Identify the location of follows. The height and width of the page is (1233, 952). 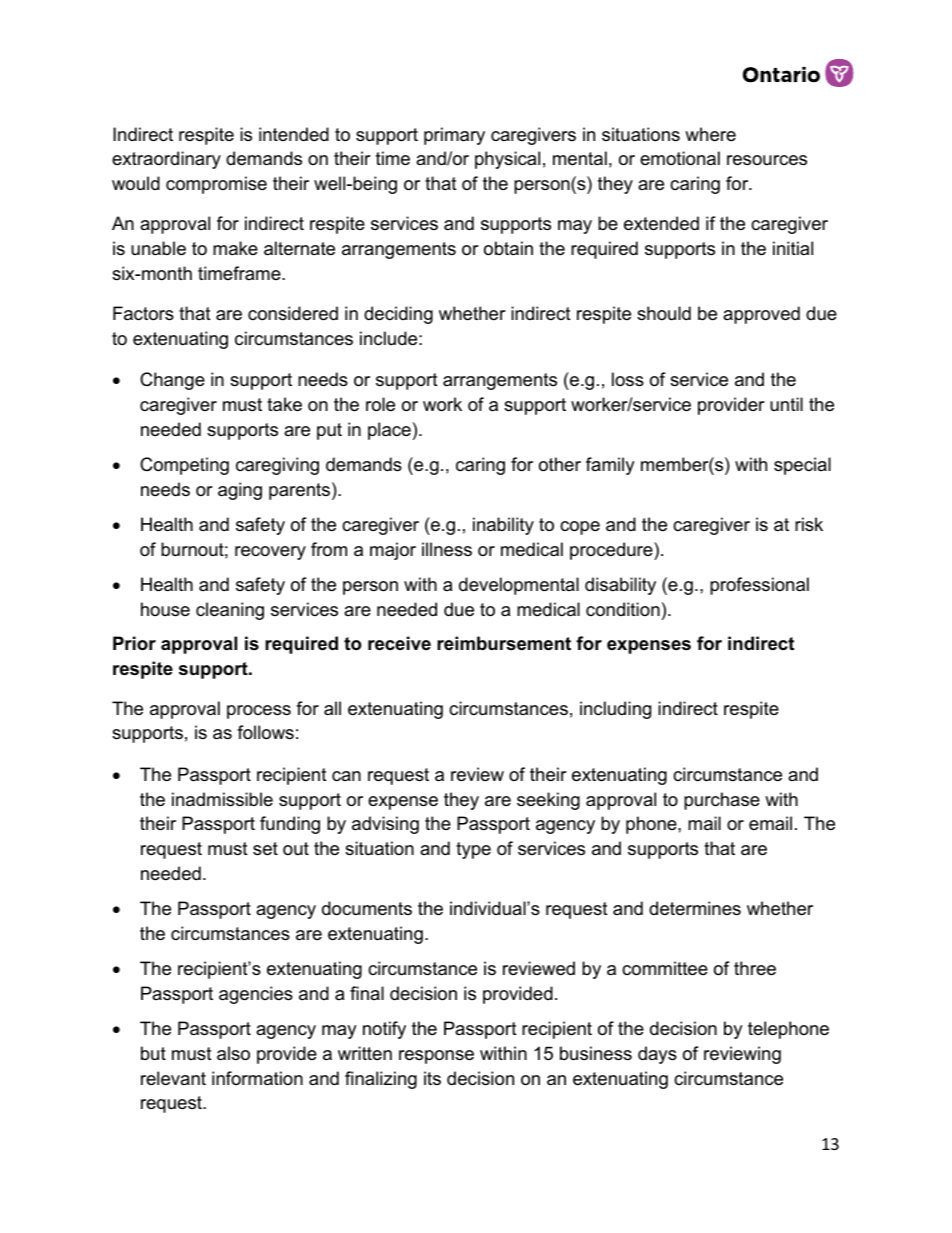
(265, 732).
